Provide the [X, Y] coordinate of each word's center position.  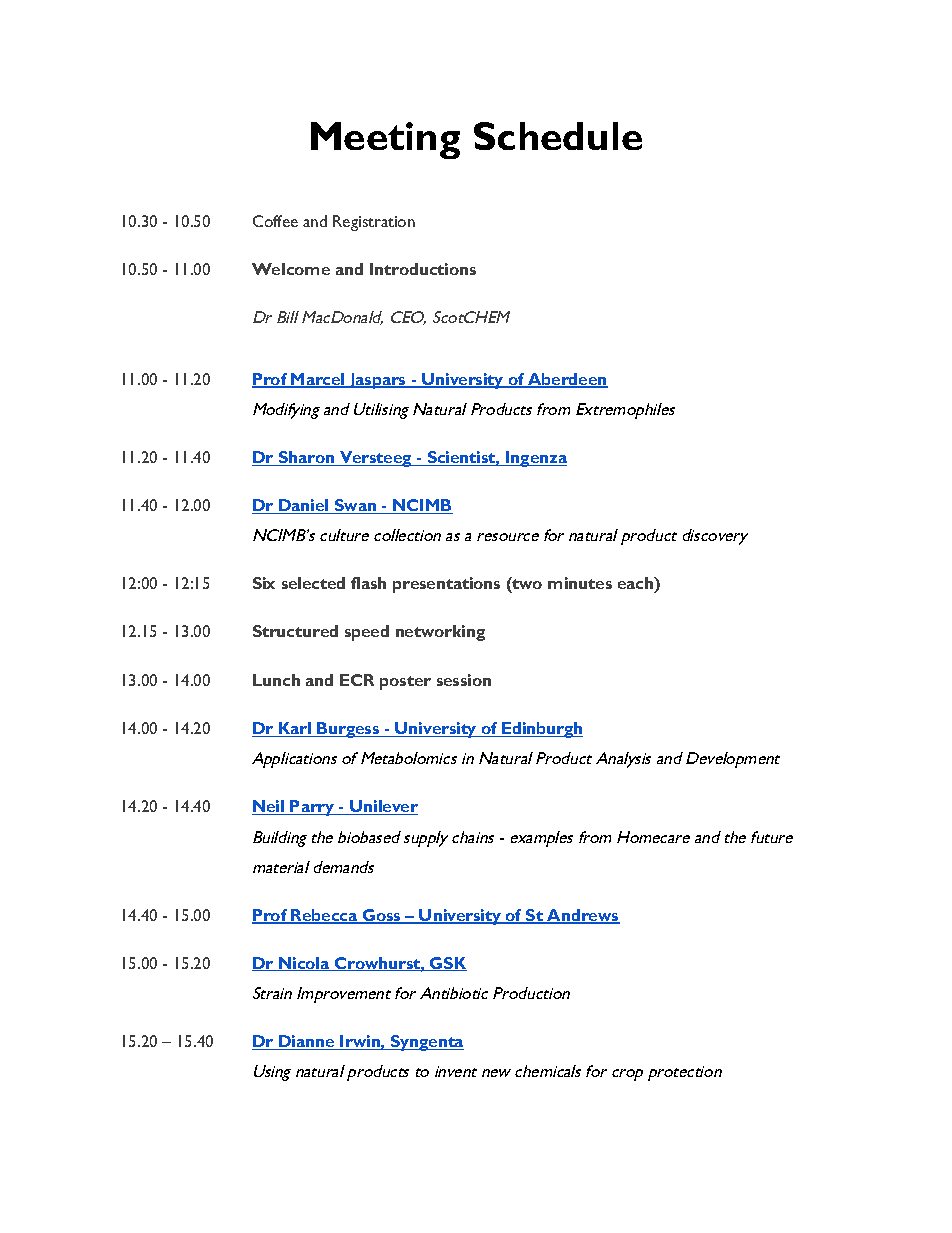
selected [313, 583]
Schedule [558, 136]
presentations [446, 585]
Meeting [385, 140]
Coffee [275, 221]
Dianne [307, 1042]
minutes [580, 583]
